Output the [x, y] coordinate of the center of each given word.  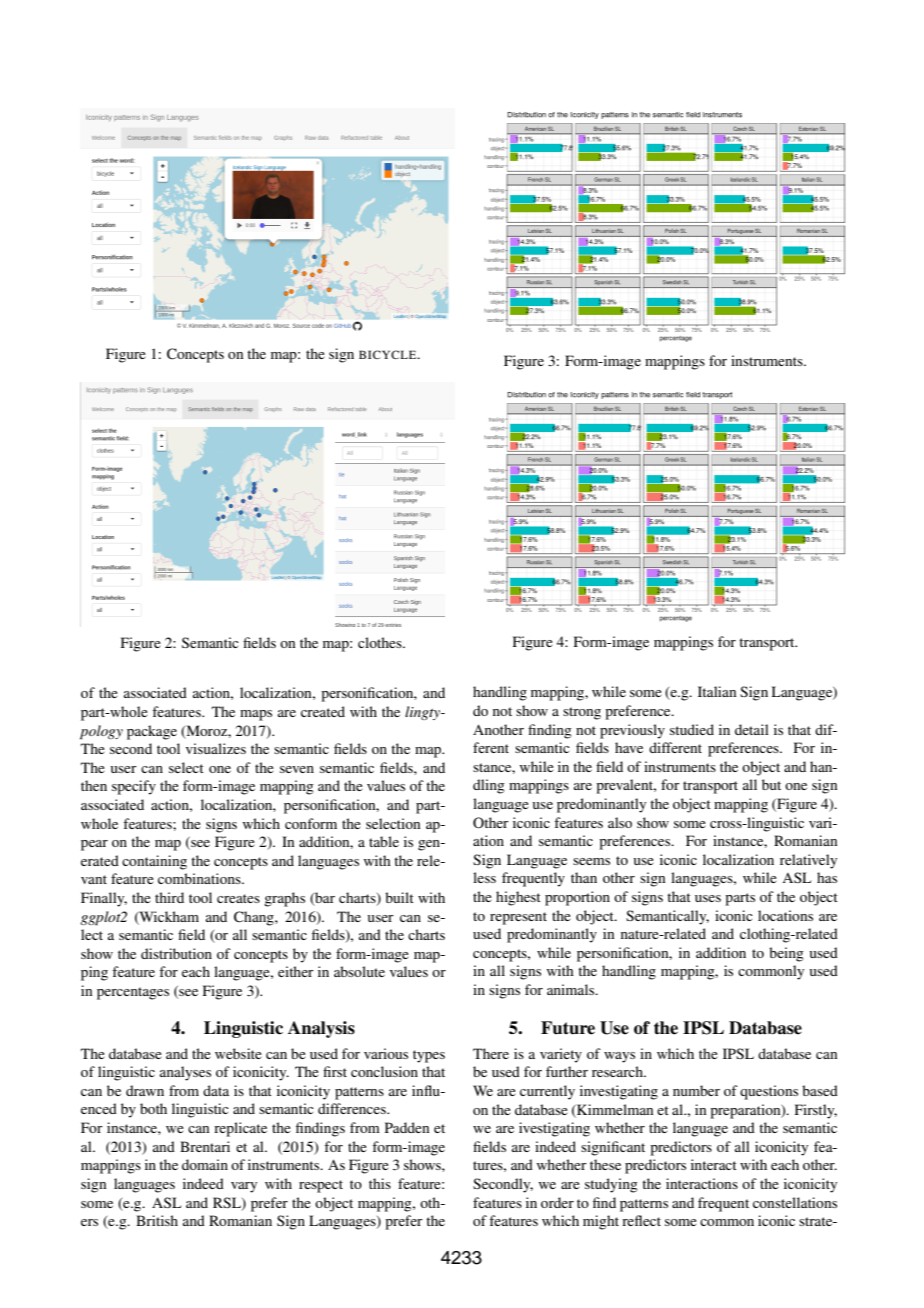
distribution [176, 953]
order [557, 1202]
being [786, 954]
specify [134, 787]
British [157, 1220]
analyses [185, 1073]
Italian [717, 691]
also [620, 822]
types [429, 1056]
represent [518, 918]
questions [769, 1092]
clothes [381, 642]
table [384, 841]
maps [256, 715]
